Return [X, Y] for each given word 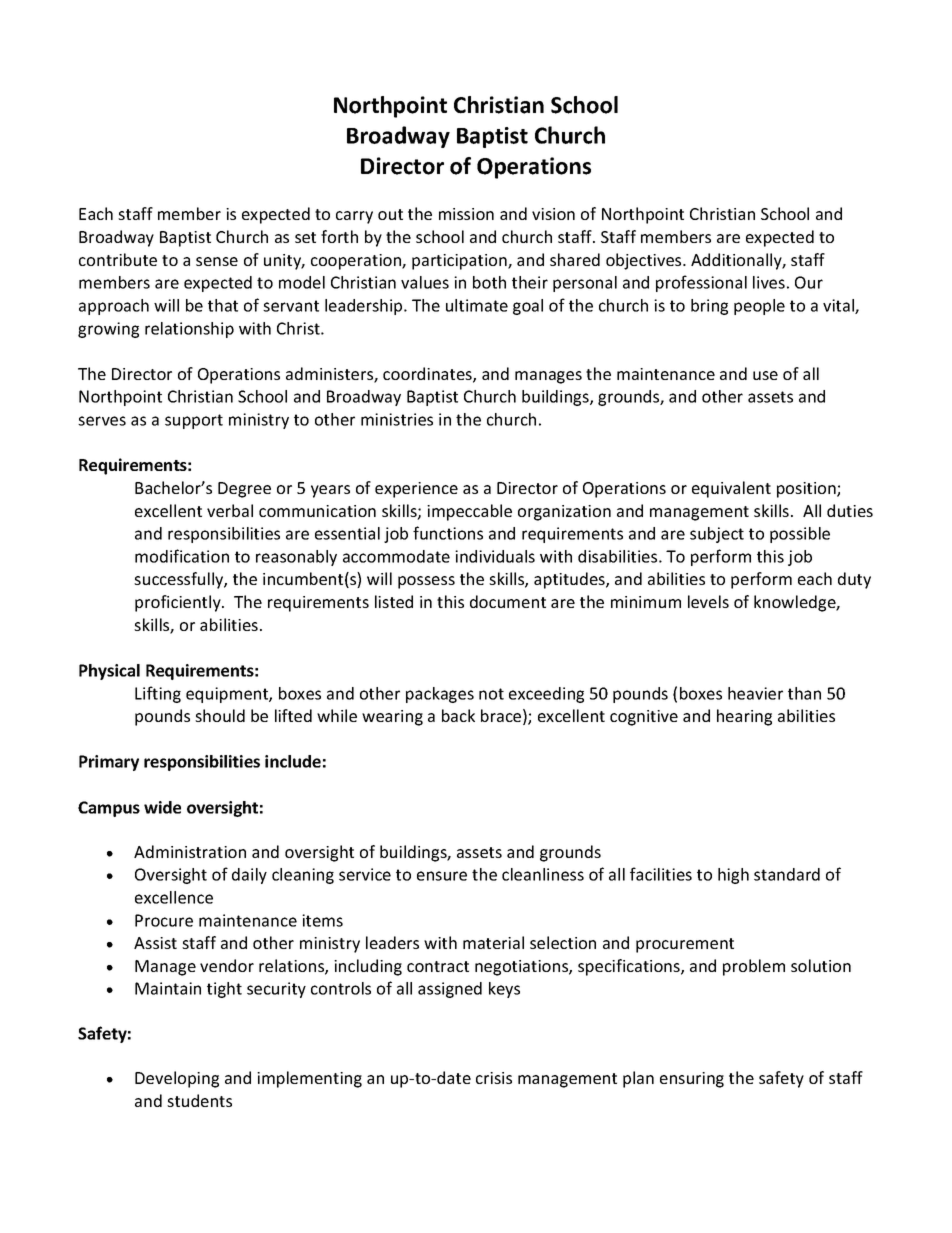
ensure [442, 876]
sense [217, 261]
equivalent [731, 489]
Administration [190, 851]
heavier [755, 693]
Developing [177, 1079]
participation [460, 262]
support [194, 421]
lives [769, 282]
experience [416, 490]
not [491, 694]
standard [787, 874]
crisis [494, 1078]
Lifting [158, 694]
